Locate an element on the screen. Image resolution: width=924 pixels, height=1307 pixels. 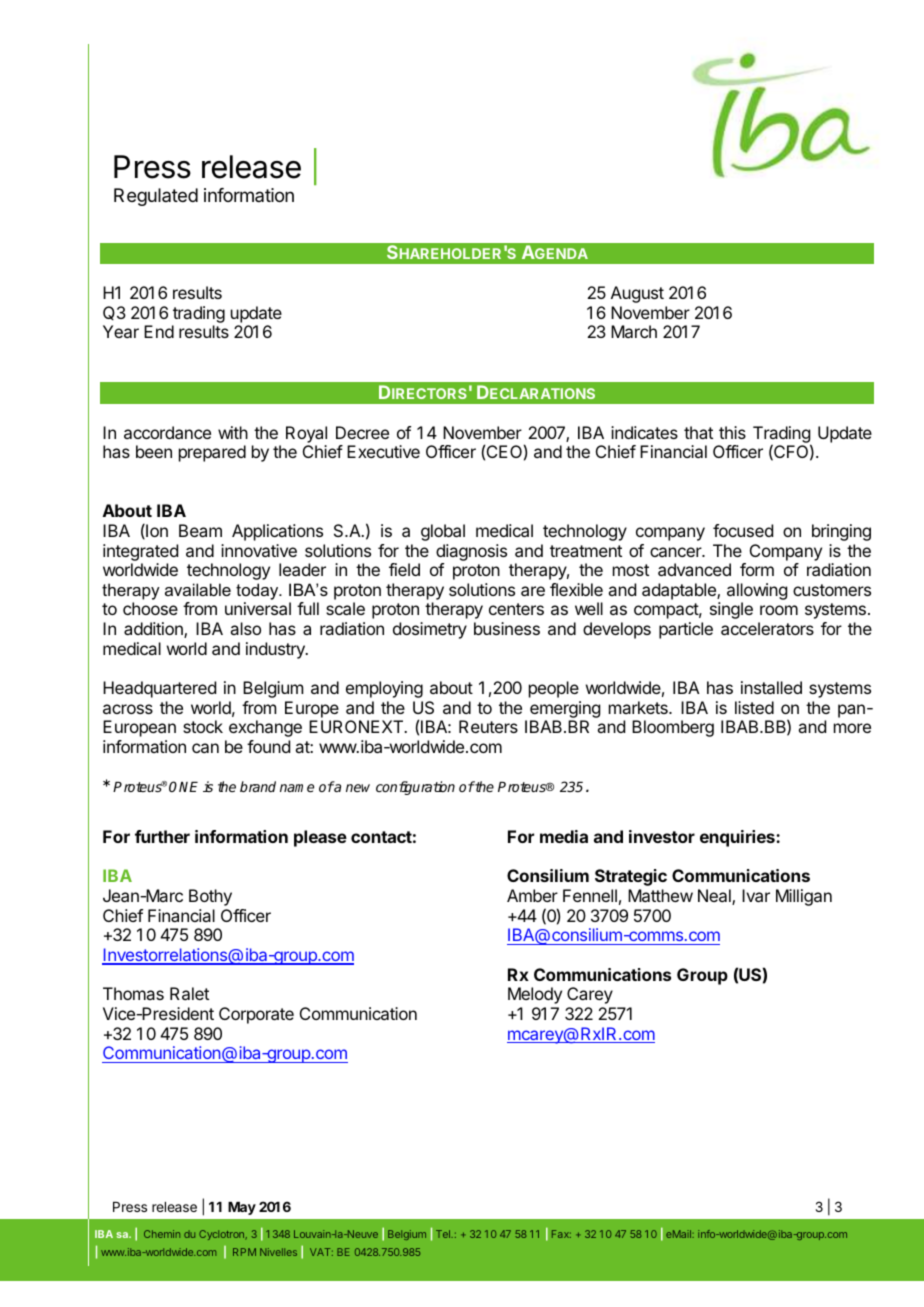
global is located at coordinates (443, 532).
